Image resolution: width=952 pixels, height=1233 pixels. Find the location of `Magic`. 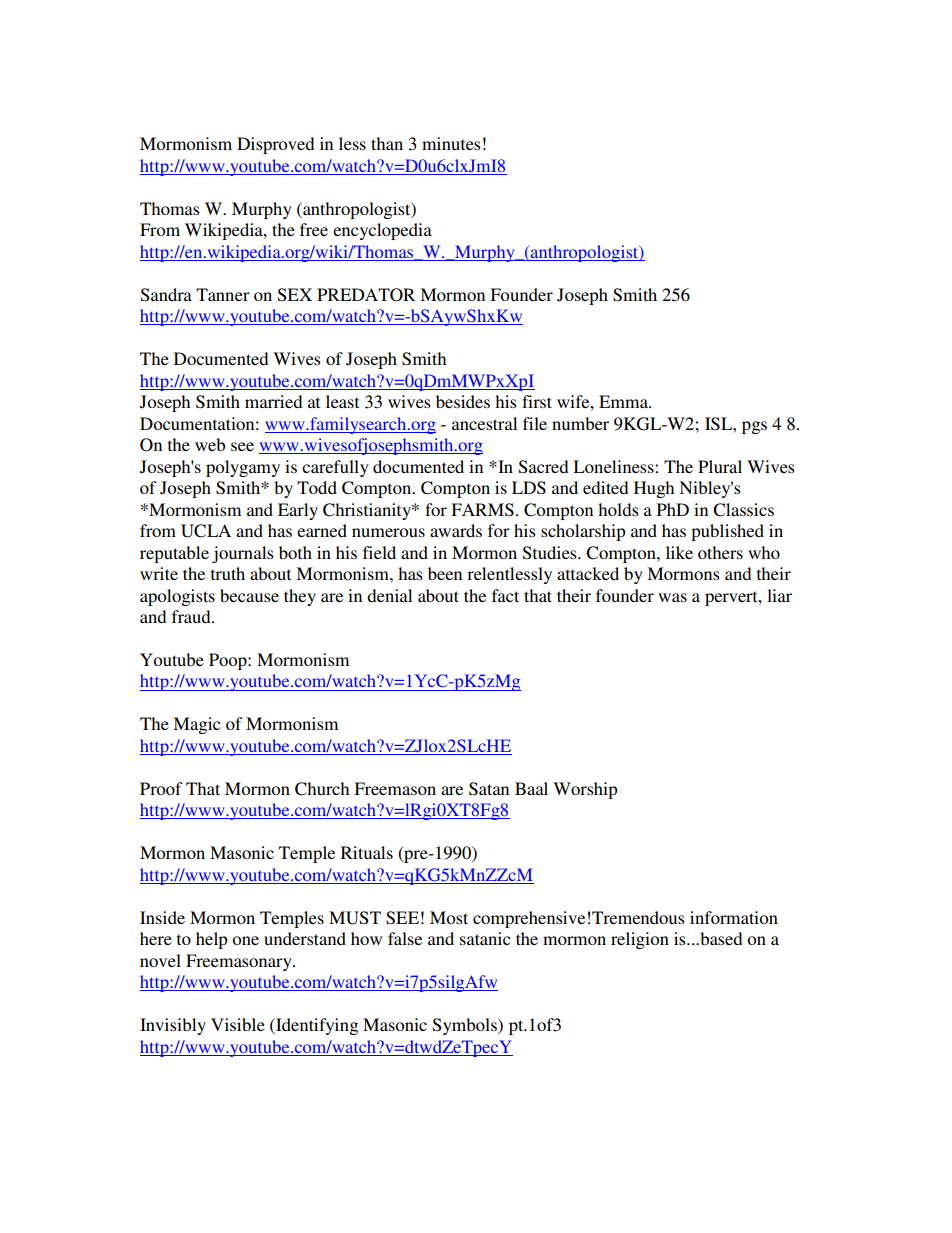

Magic is located at coordinates (196, 725).
